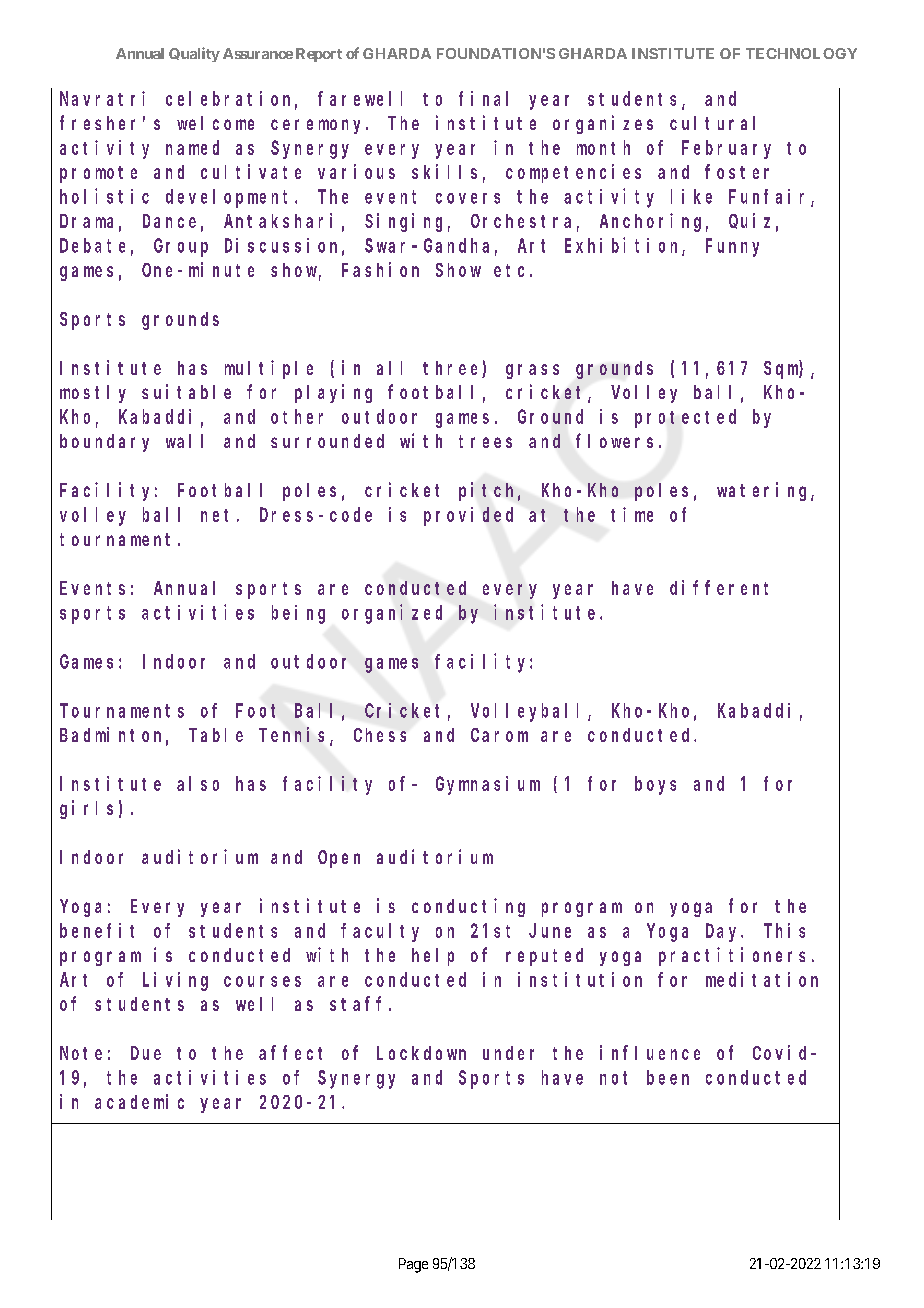  I want to click on mostly, so click(93, 394).
